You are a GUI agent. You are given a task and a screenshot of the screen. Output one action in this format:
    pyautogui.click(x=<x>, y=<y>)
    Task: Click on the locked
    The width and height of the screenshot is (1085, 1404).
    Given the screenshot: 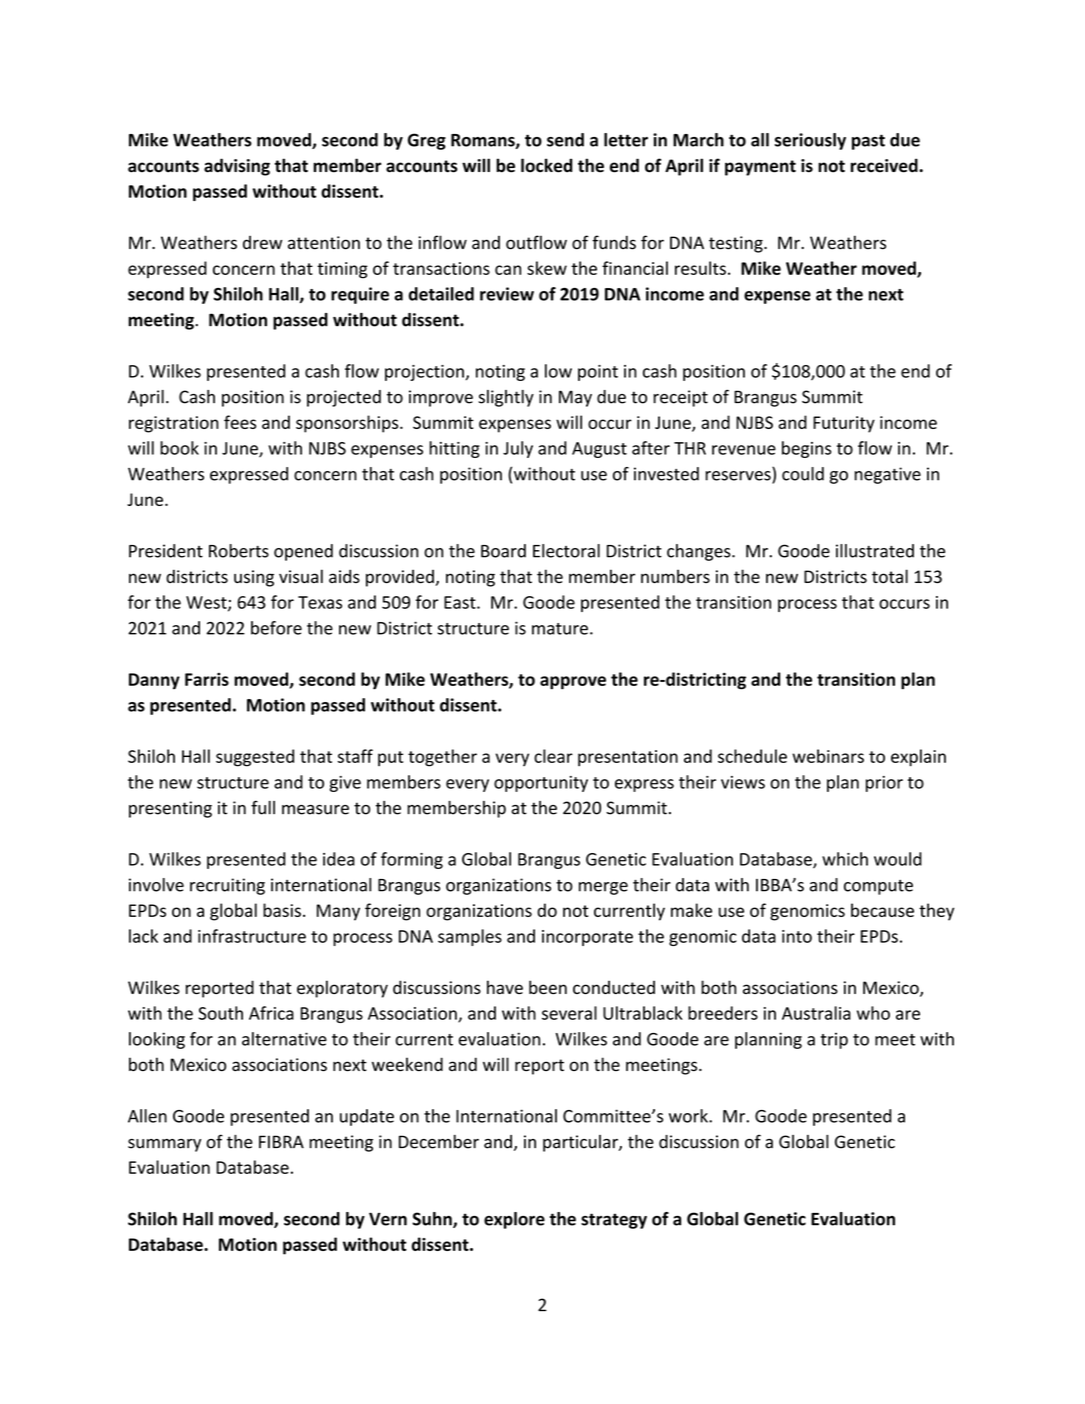 What is the action you would take?
    pyautogui.click(x=547, y=165)
